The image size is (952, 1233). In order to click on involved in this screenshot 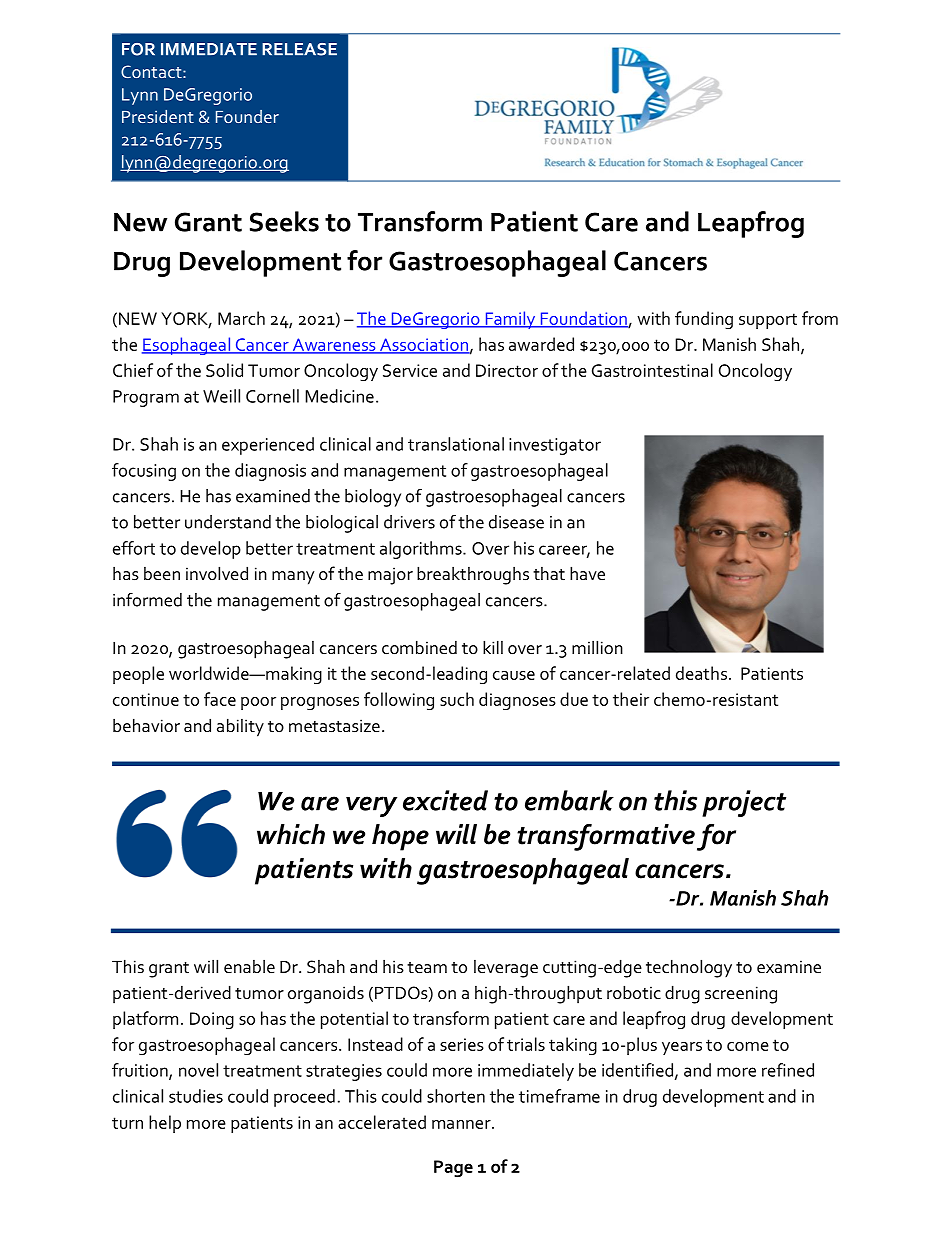, I will do `click(217, 573)`.
